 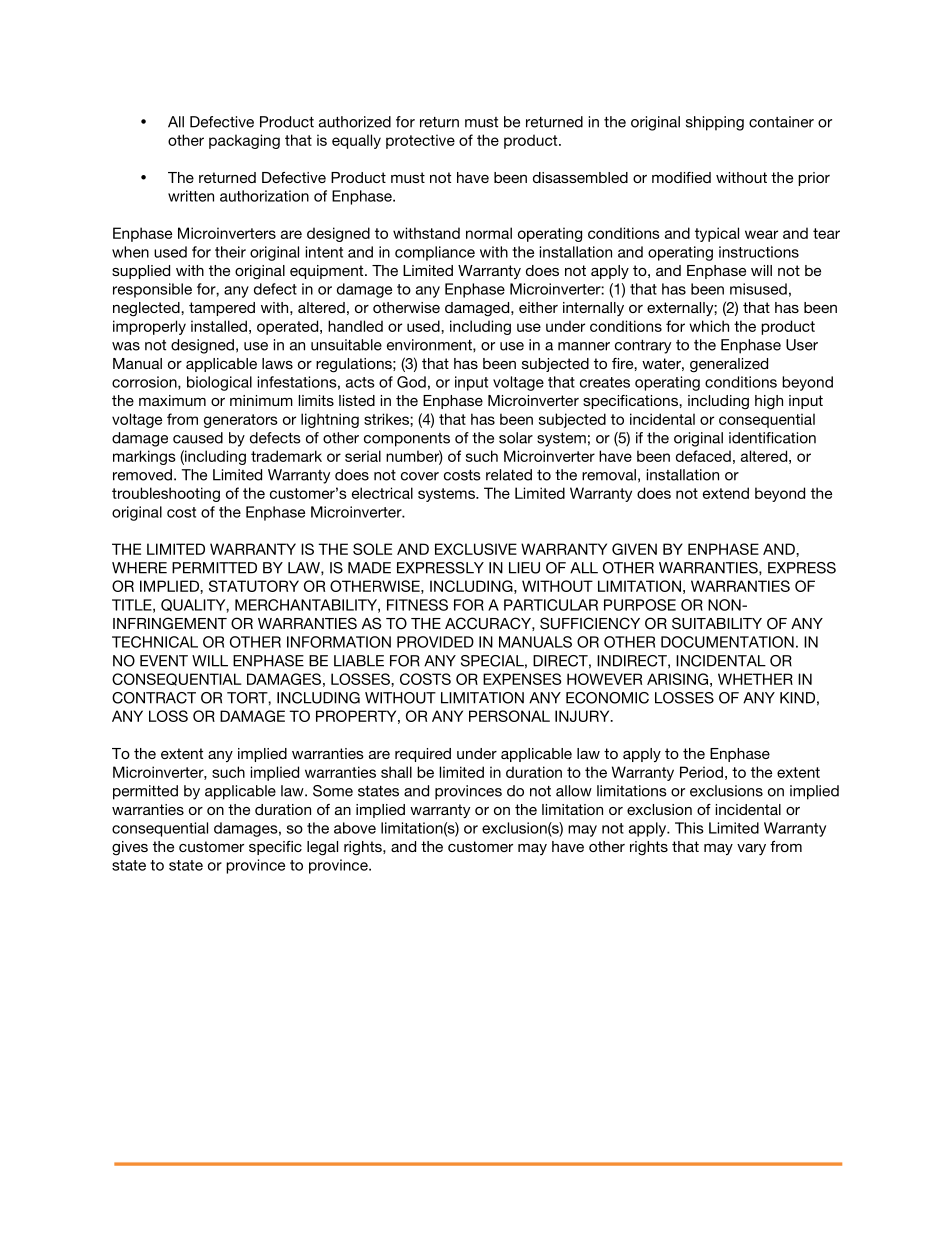 What do you see at coordinates (420, 141) in the document?
I see `protective` at bounding box center [420, 141].
